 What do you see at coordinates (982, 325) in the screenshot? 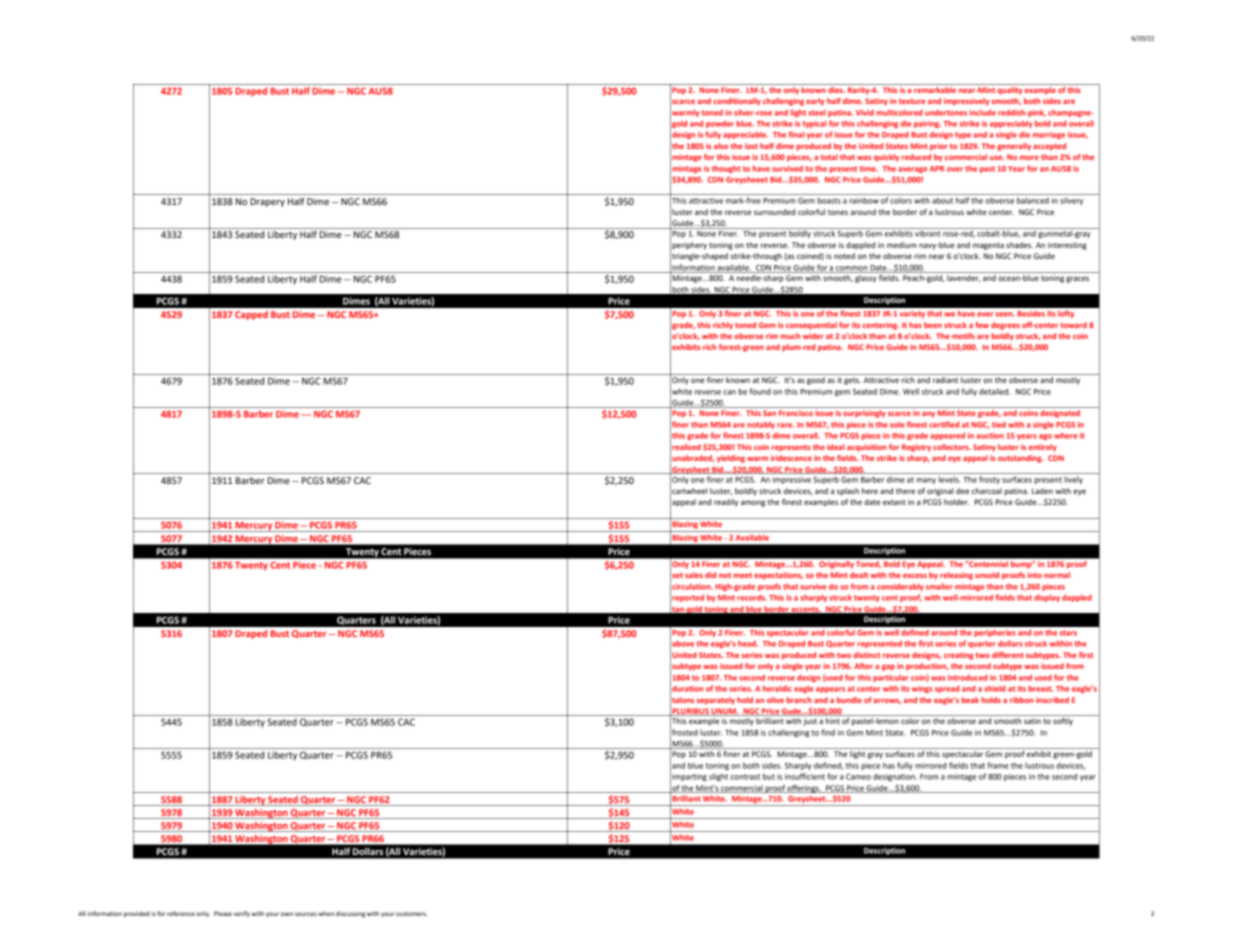
I see `few` at bounding box center [982, 325].
